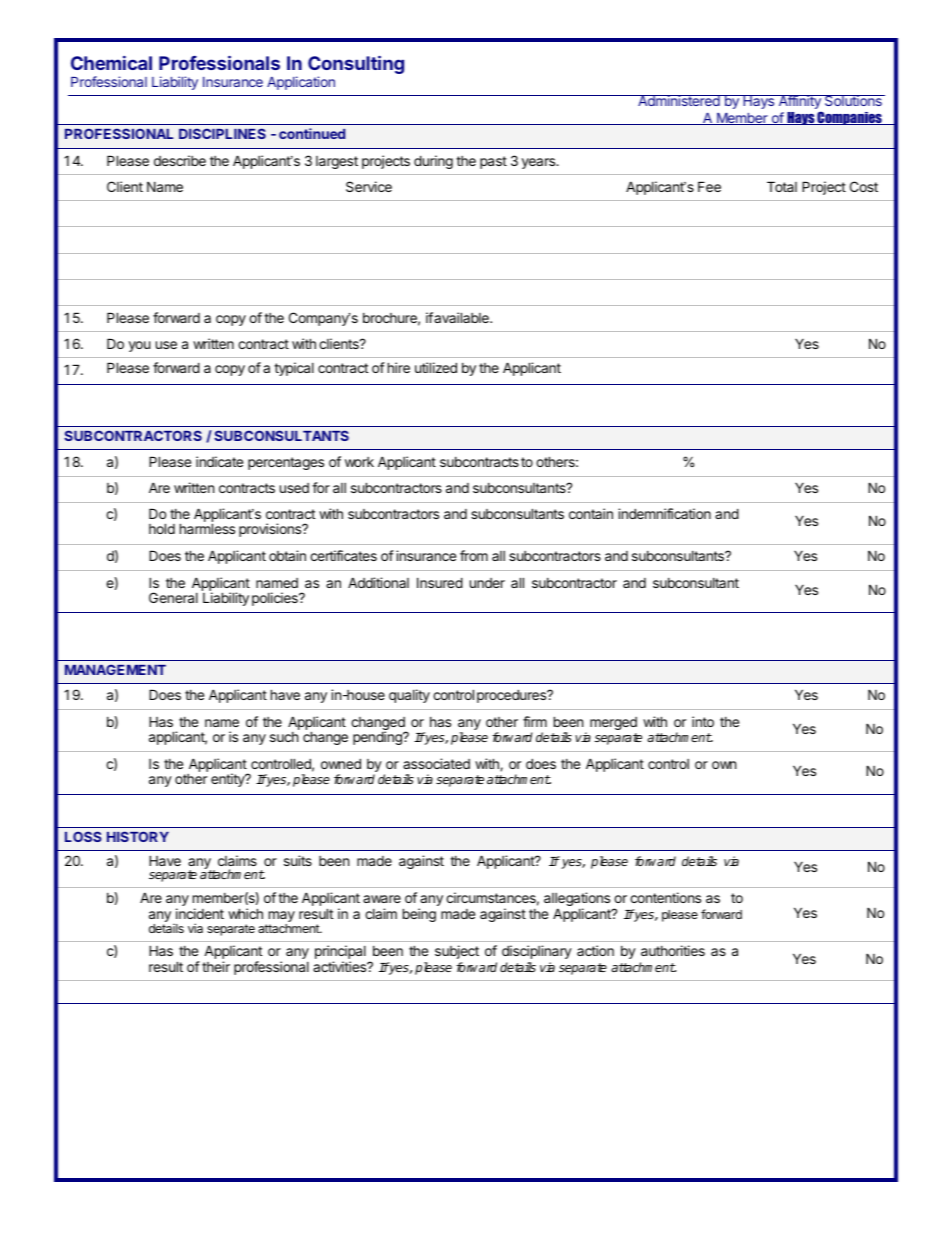 This document has height=1233, width=952. Describe the element at coordinates (664, 513) in the document. I see `indemnification` at that location.
